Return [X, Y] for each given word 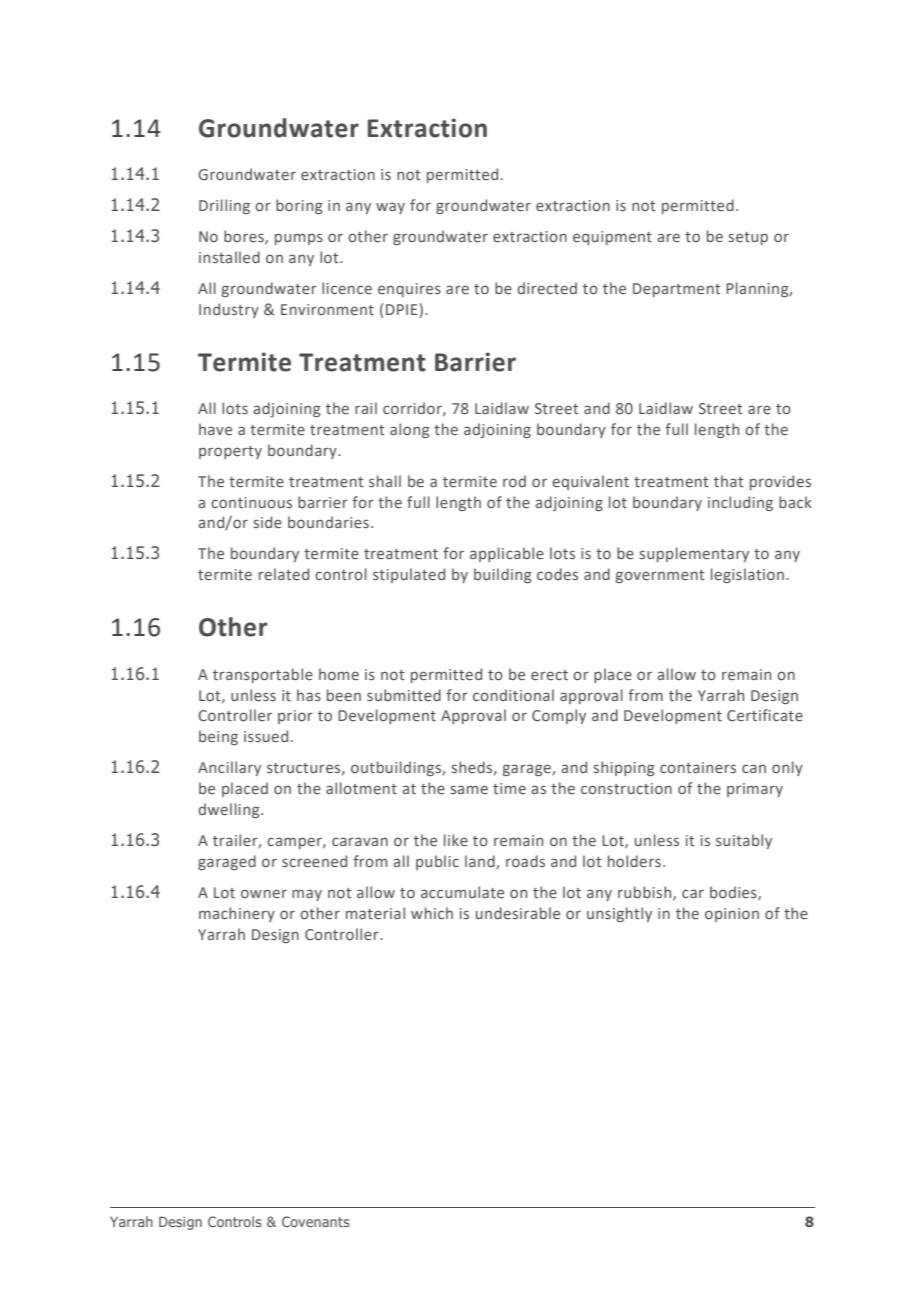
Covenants [316, 1221]
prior [295, 717]
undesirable [518, 913]
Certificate [765, 715]
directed [547, 288]
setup [748, 238]
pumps [299, 239]
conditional [513, 695]
